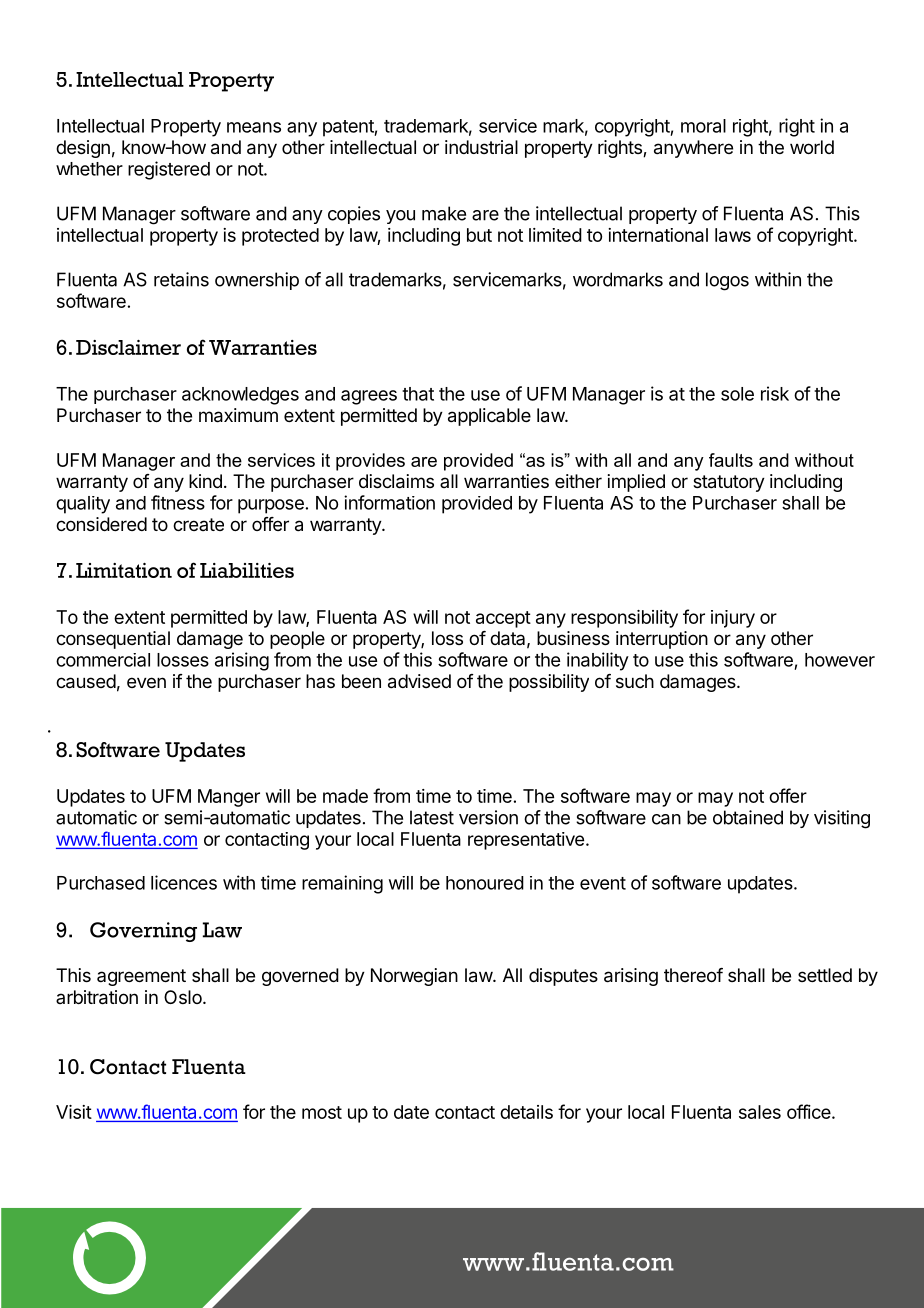  Describe the element at coordinates (205, 481) in the image. I see `kind` at that location.
